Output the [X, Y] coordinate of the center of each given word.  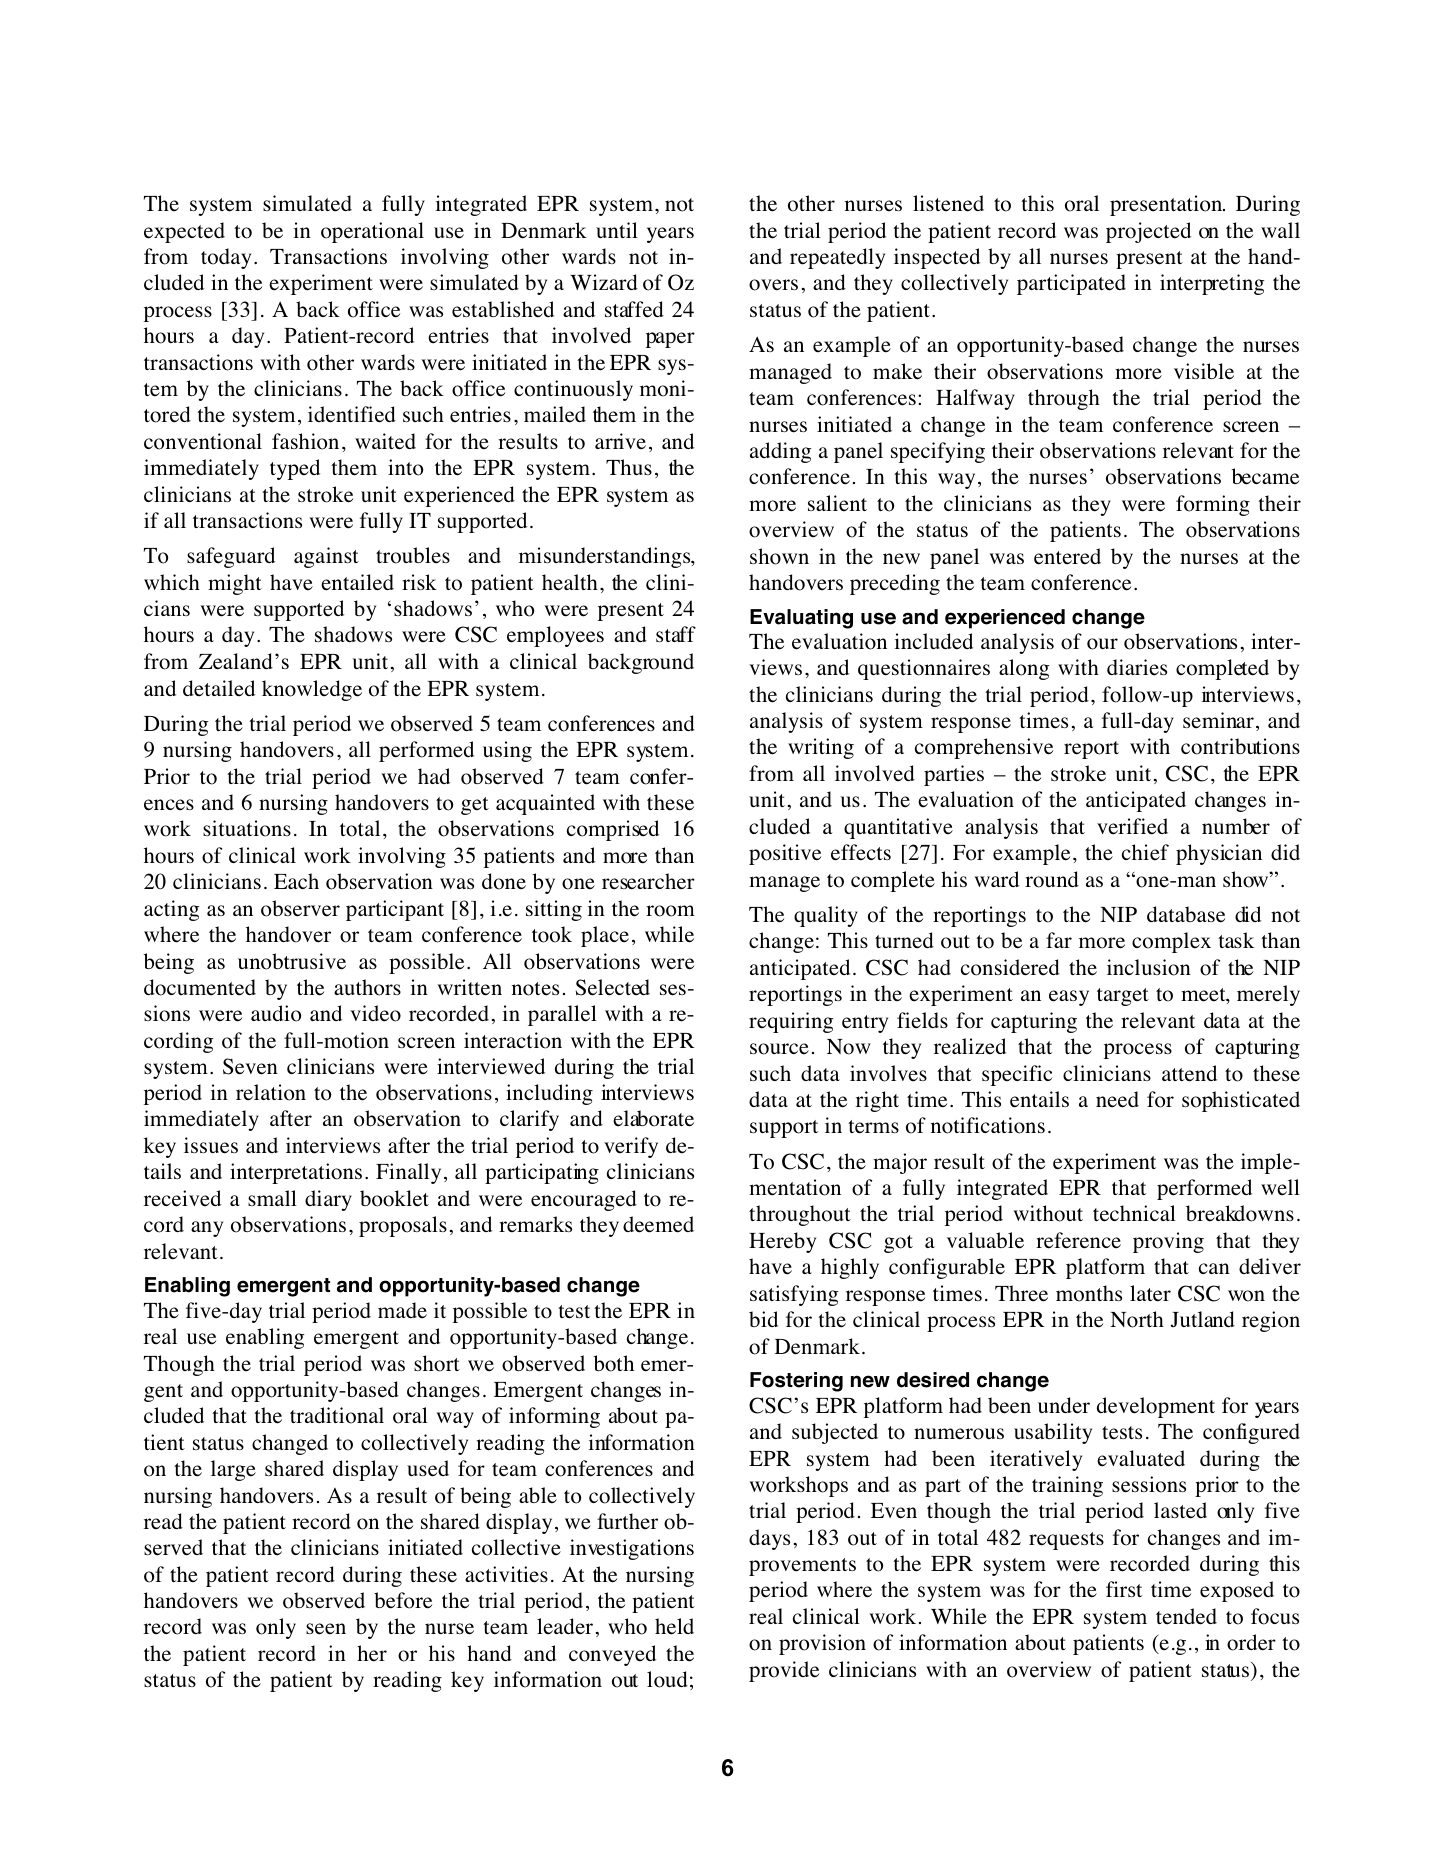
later [1150, 1293]
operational [372, 232]
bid [763, 1319]
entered [1067, 556]
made [402, 1310]
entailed [357, 582]
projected [1148, 232]
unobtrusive [292, 961]
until [617, 230]
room [670, 911]
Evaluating [801, 619]
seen [326, 1629]
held [674, 1626]
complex [1171, 942]
